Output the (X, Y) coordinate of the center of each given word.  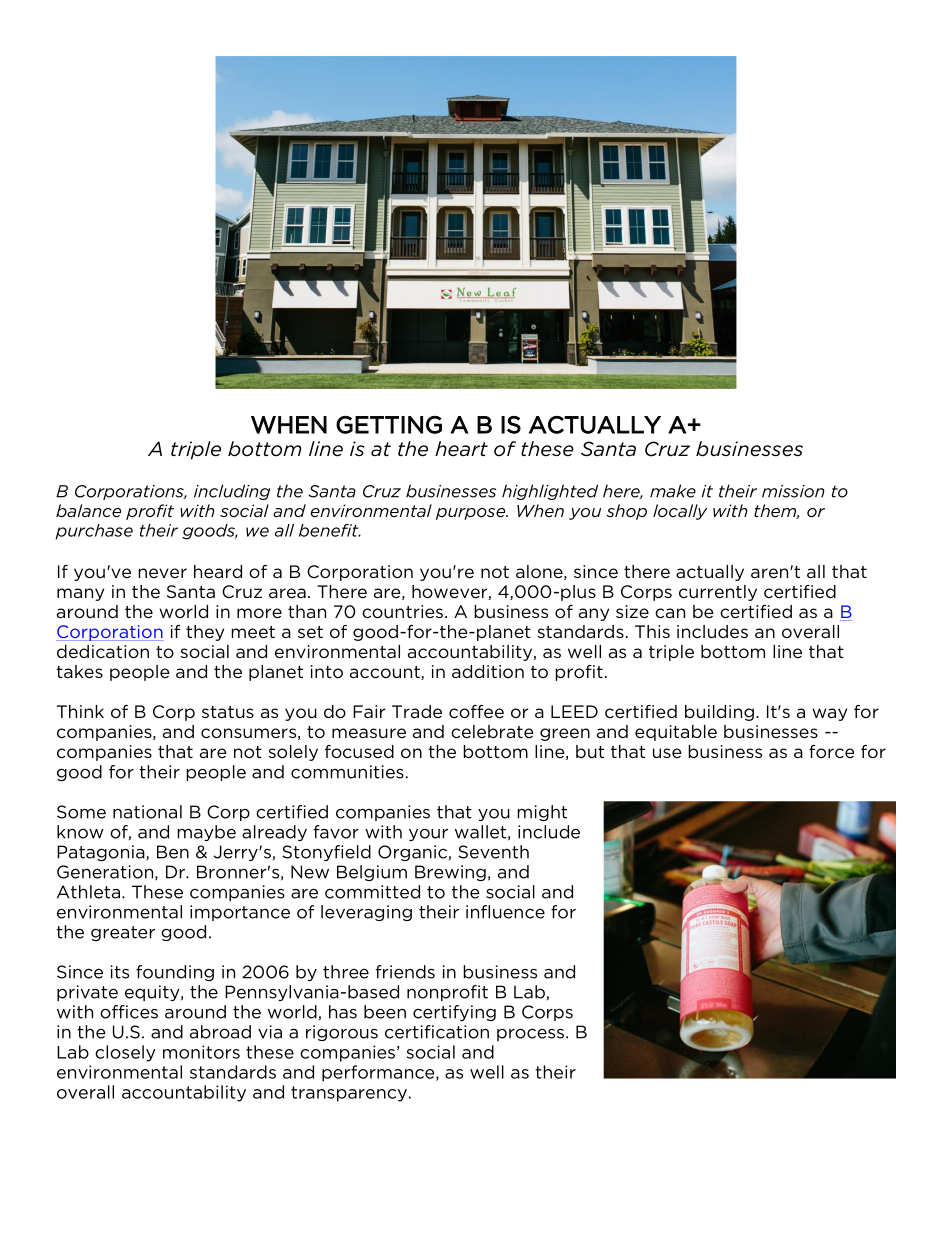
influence (505, 912)
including (232, 492)
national (147, 812)
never (162, 573)
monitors (201, 1052)
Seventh (493, 852)
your (428, 835)
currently (718, 593)
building (719, 713)
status (228, 712)
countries (402, 612)
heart (461, 449)
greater (123, 933)
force (831, 751)
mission (793, 491)
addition (488, 671)
